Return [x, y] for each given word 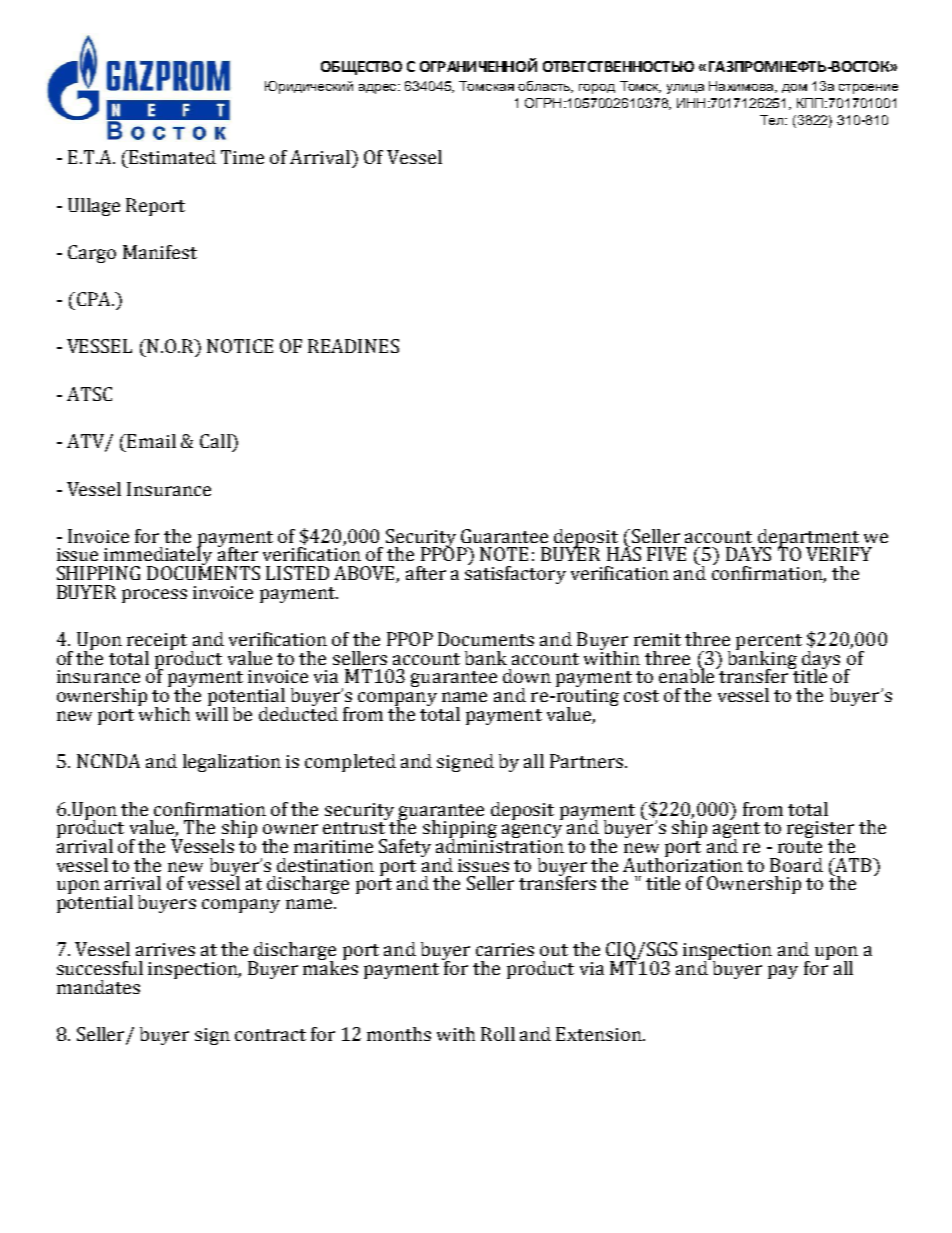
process [154, 596]
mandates [98, 987]
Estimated [171, 157]
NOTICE [240, 346]
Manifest [160, 252]
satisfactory [515, 574]
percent [769, 643]
